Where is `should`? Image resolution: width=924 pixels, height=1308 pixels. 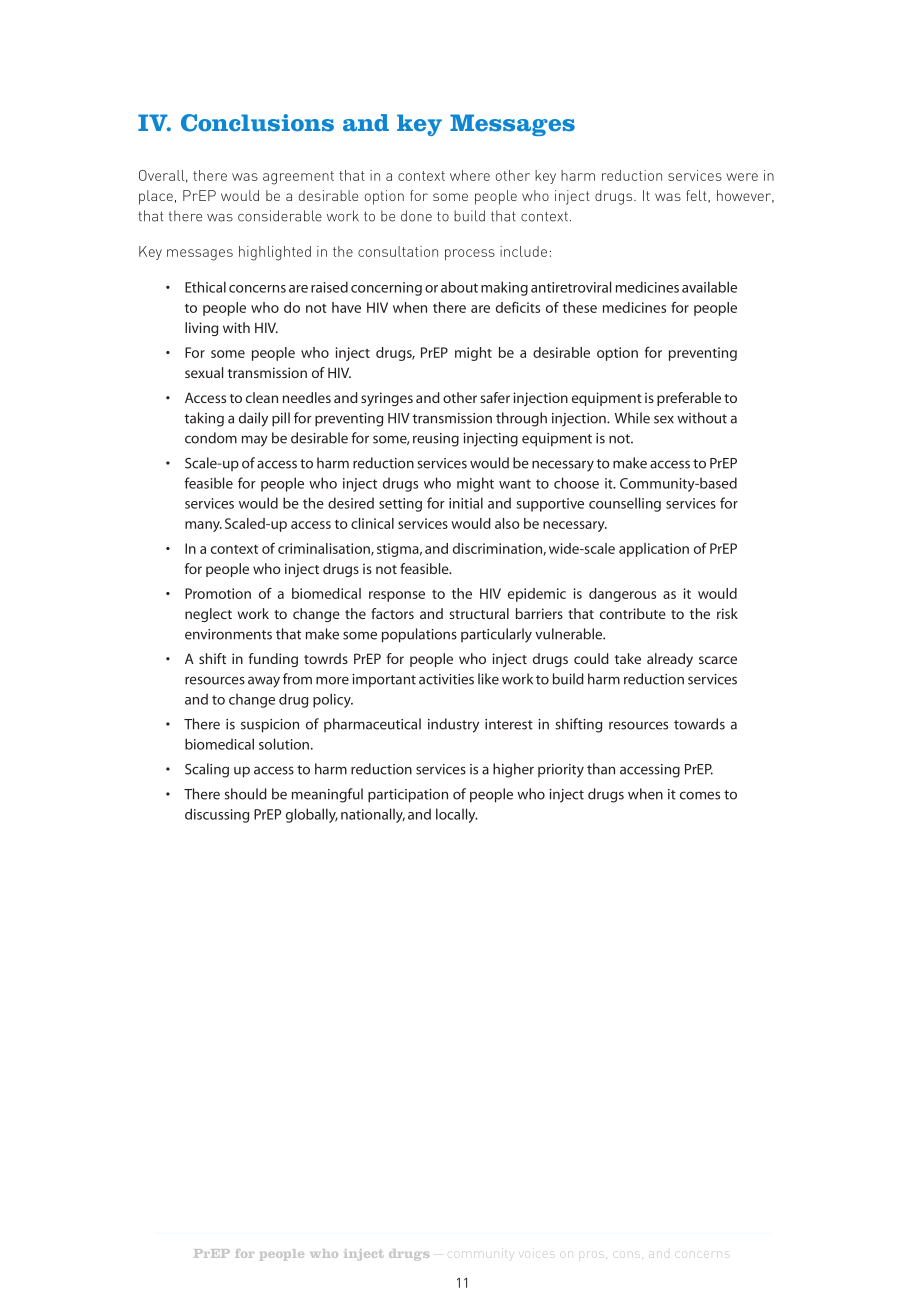 should is located at coordinates (245, 794).
